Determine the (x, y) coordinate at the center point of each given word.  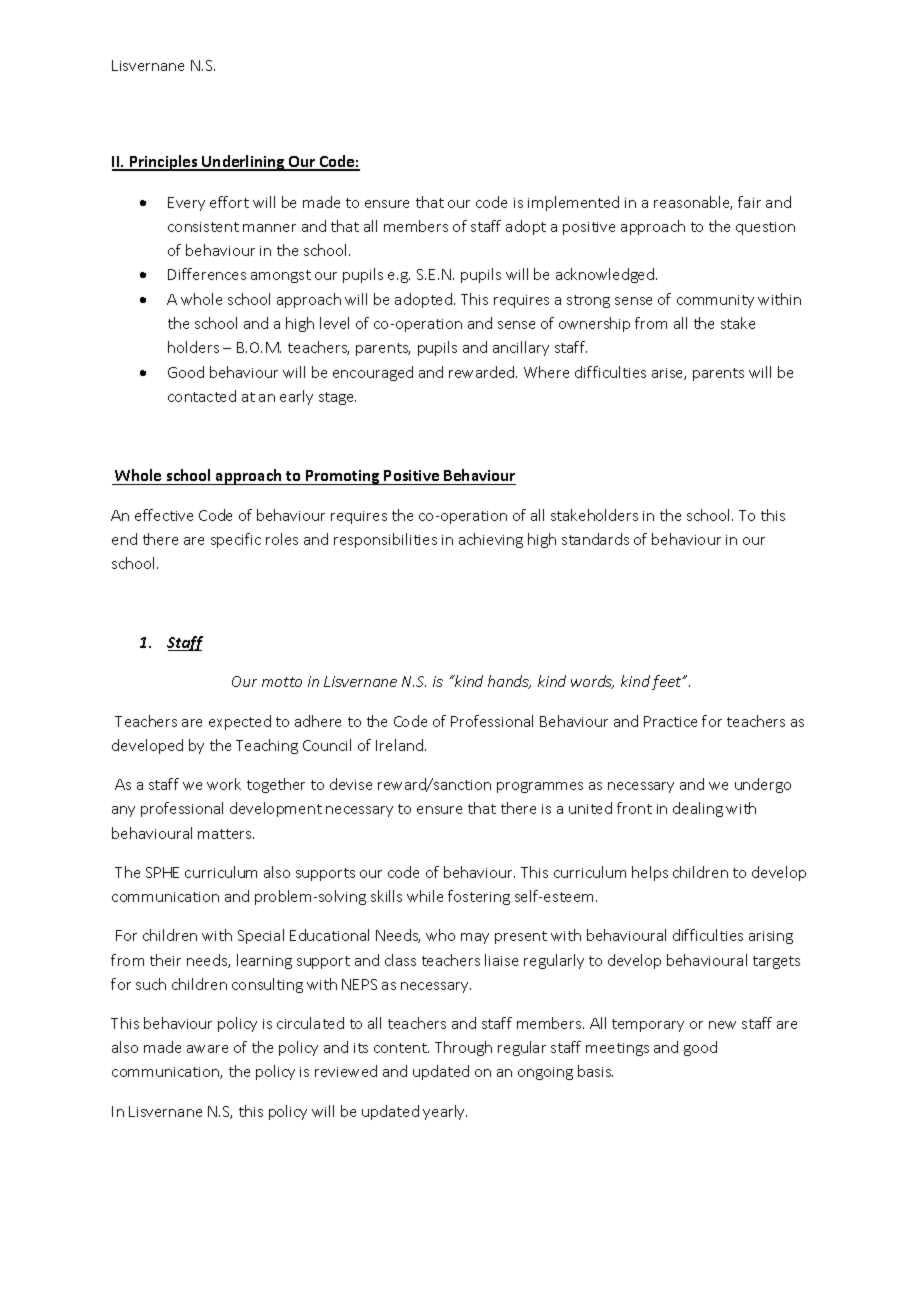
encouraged (373, 373)
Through (463, 1048)
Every (186, 204)
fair (749, 202)
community (715, 301)
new (722, 1025)
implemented (573, 203)
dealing (698, 809)
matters (226, 834)
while (425, 896)
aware (207, 1049)
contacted (202, 396)
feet (668, 682)
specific (236, 540)
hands (509, 682)
